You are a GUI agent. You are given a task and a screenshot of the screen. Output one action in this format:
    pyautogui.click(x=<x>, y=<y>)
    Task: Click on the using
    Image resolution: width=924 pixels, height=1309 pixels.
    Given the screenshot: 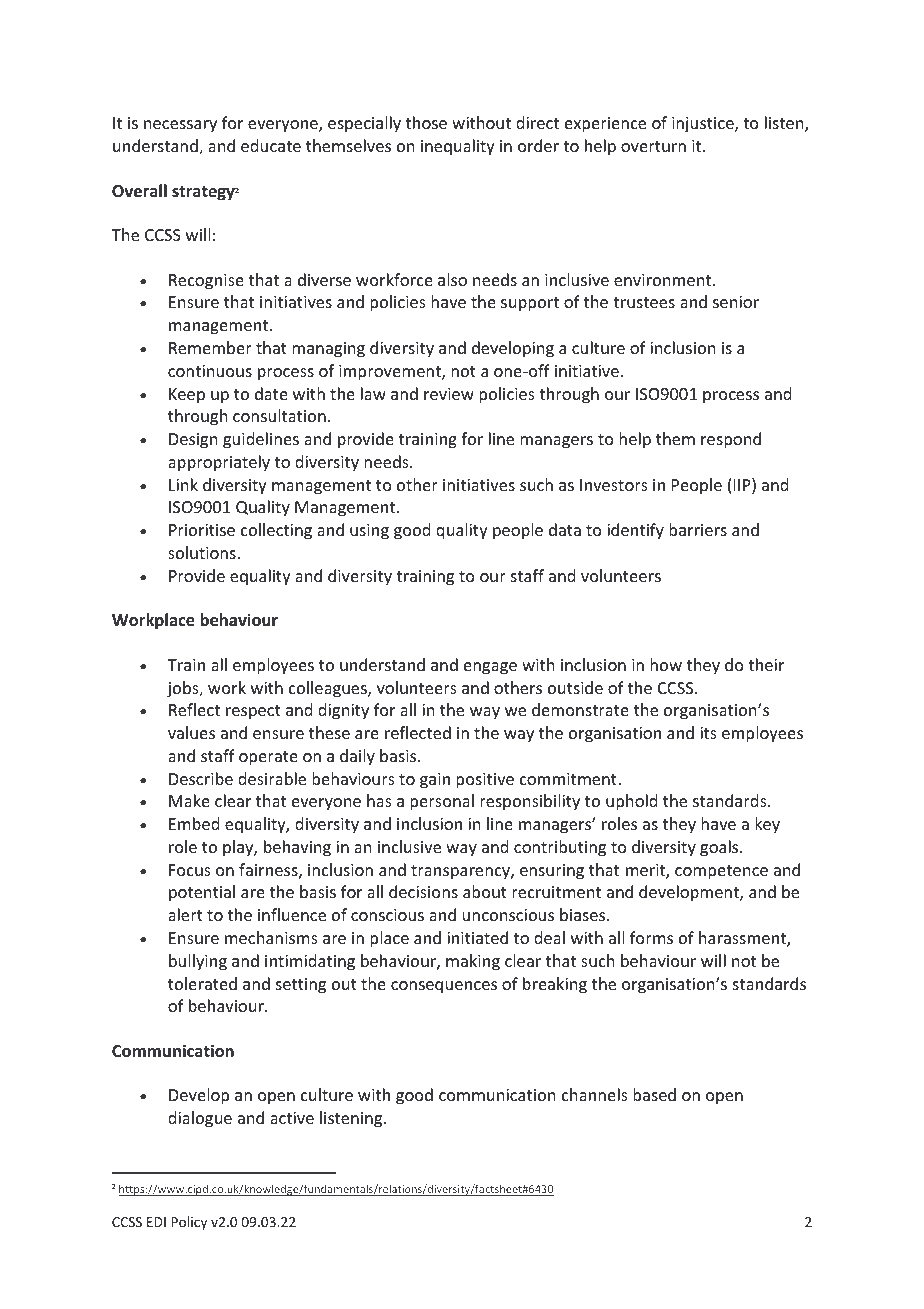 What is the action you would take?
    pyautogui.click(x=369, y=532)
